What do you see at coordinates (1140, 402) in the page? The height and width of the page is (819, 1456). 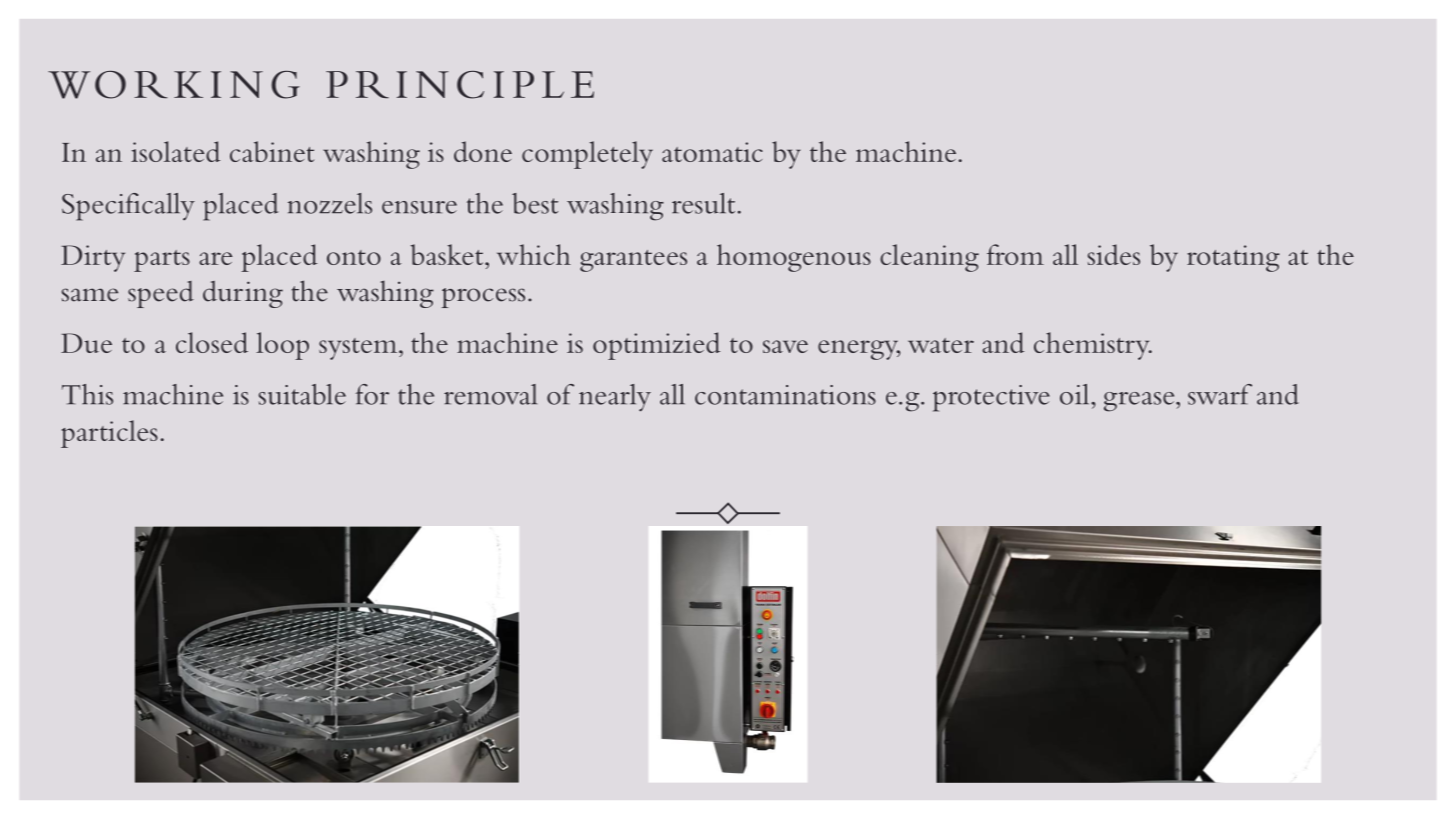 I see `grease` at bounding box center [1140, 402].
